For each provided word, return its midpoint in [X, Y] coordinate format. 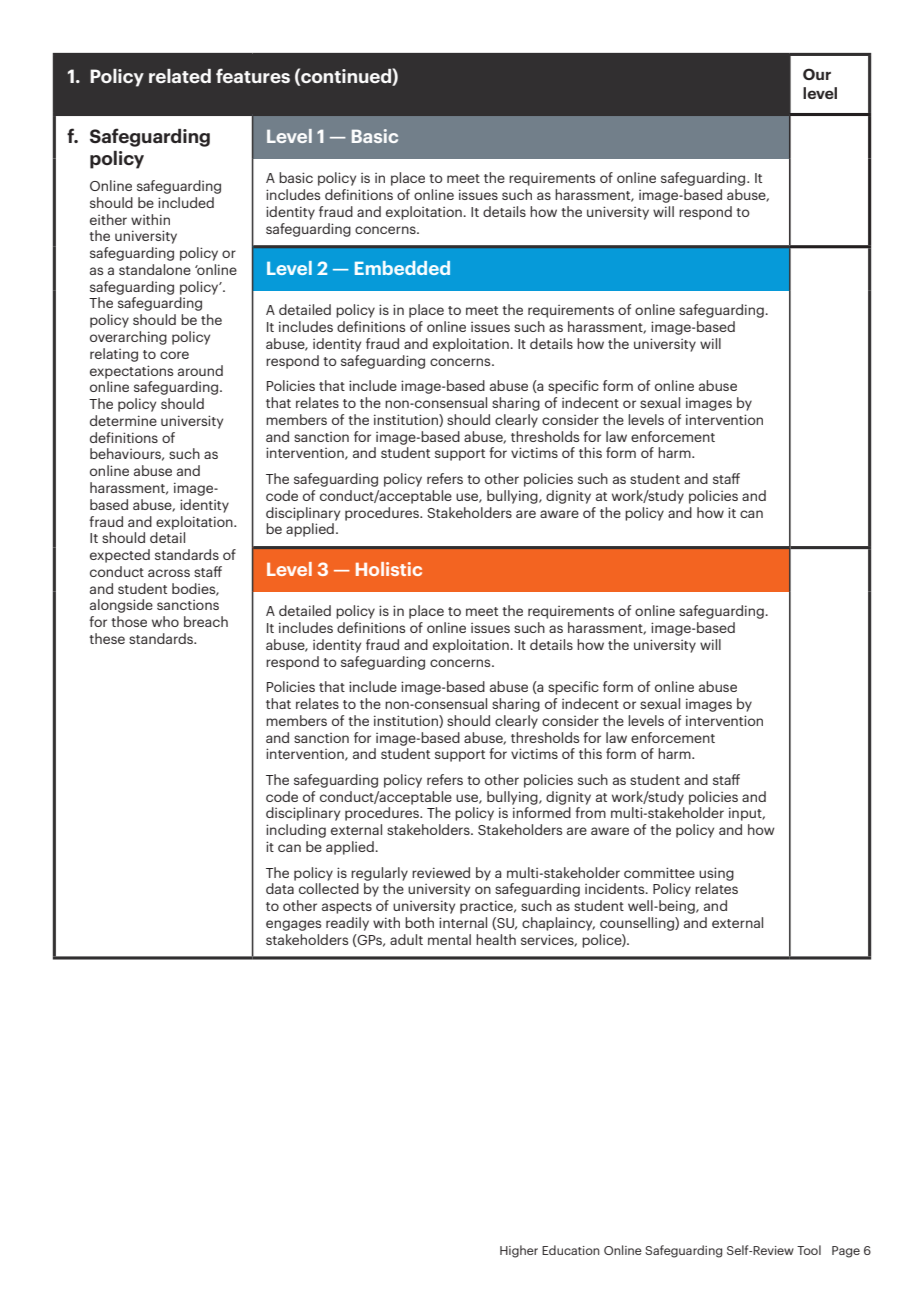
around [200, 370]
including [296, 831]
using [716, 874]
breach [206, 621]
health [496, 939]
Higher [519, 1251]
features [253, 75]
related [180, 76]
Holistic [389, 569]
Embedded [402, 268]
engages [293, 925]
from [590, 812]
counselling [638, 924]
